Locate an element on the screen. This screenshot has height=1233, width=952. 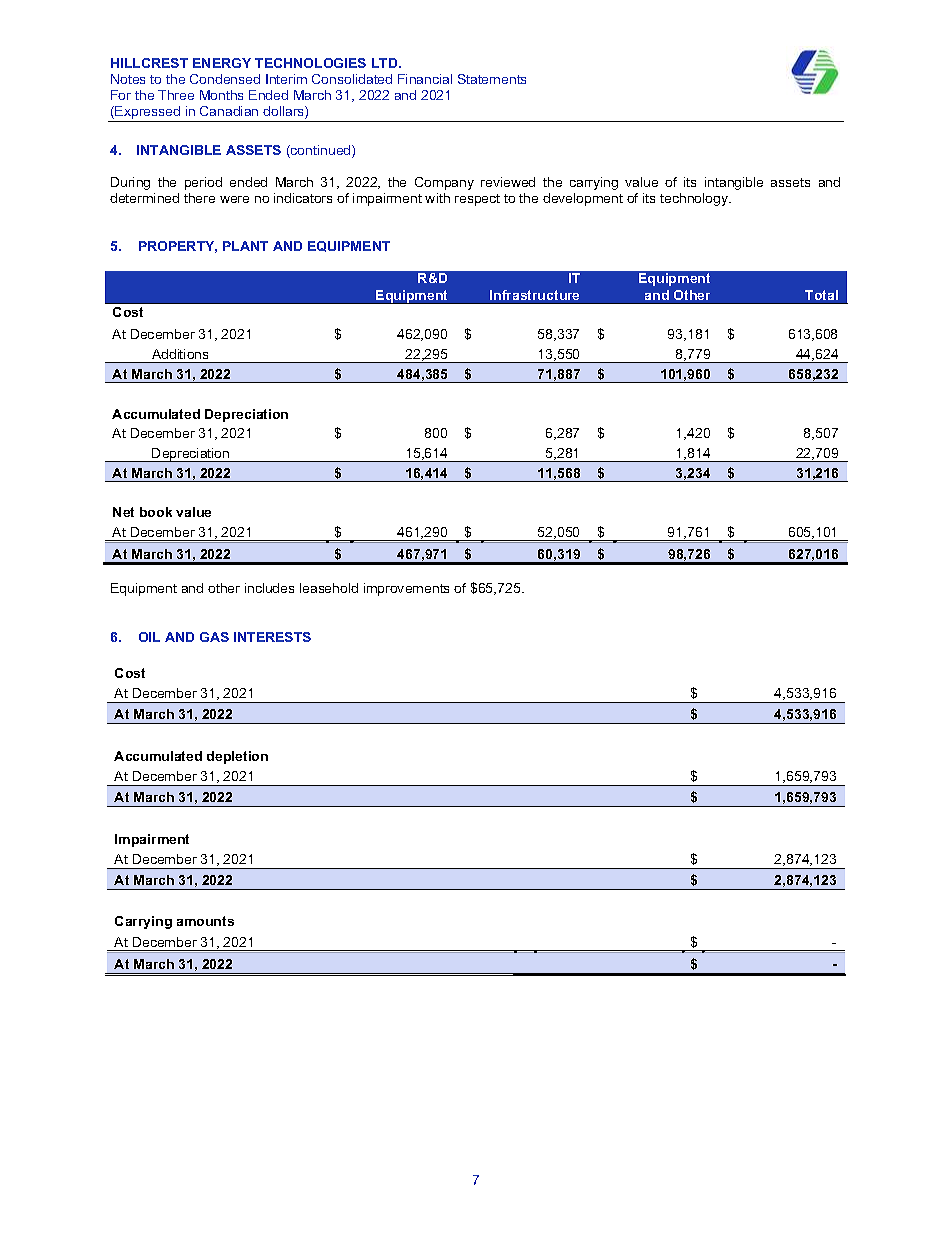
Three is located at coordinates (176, 95).
